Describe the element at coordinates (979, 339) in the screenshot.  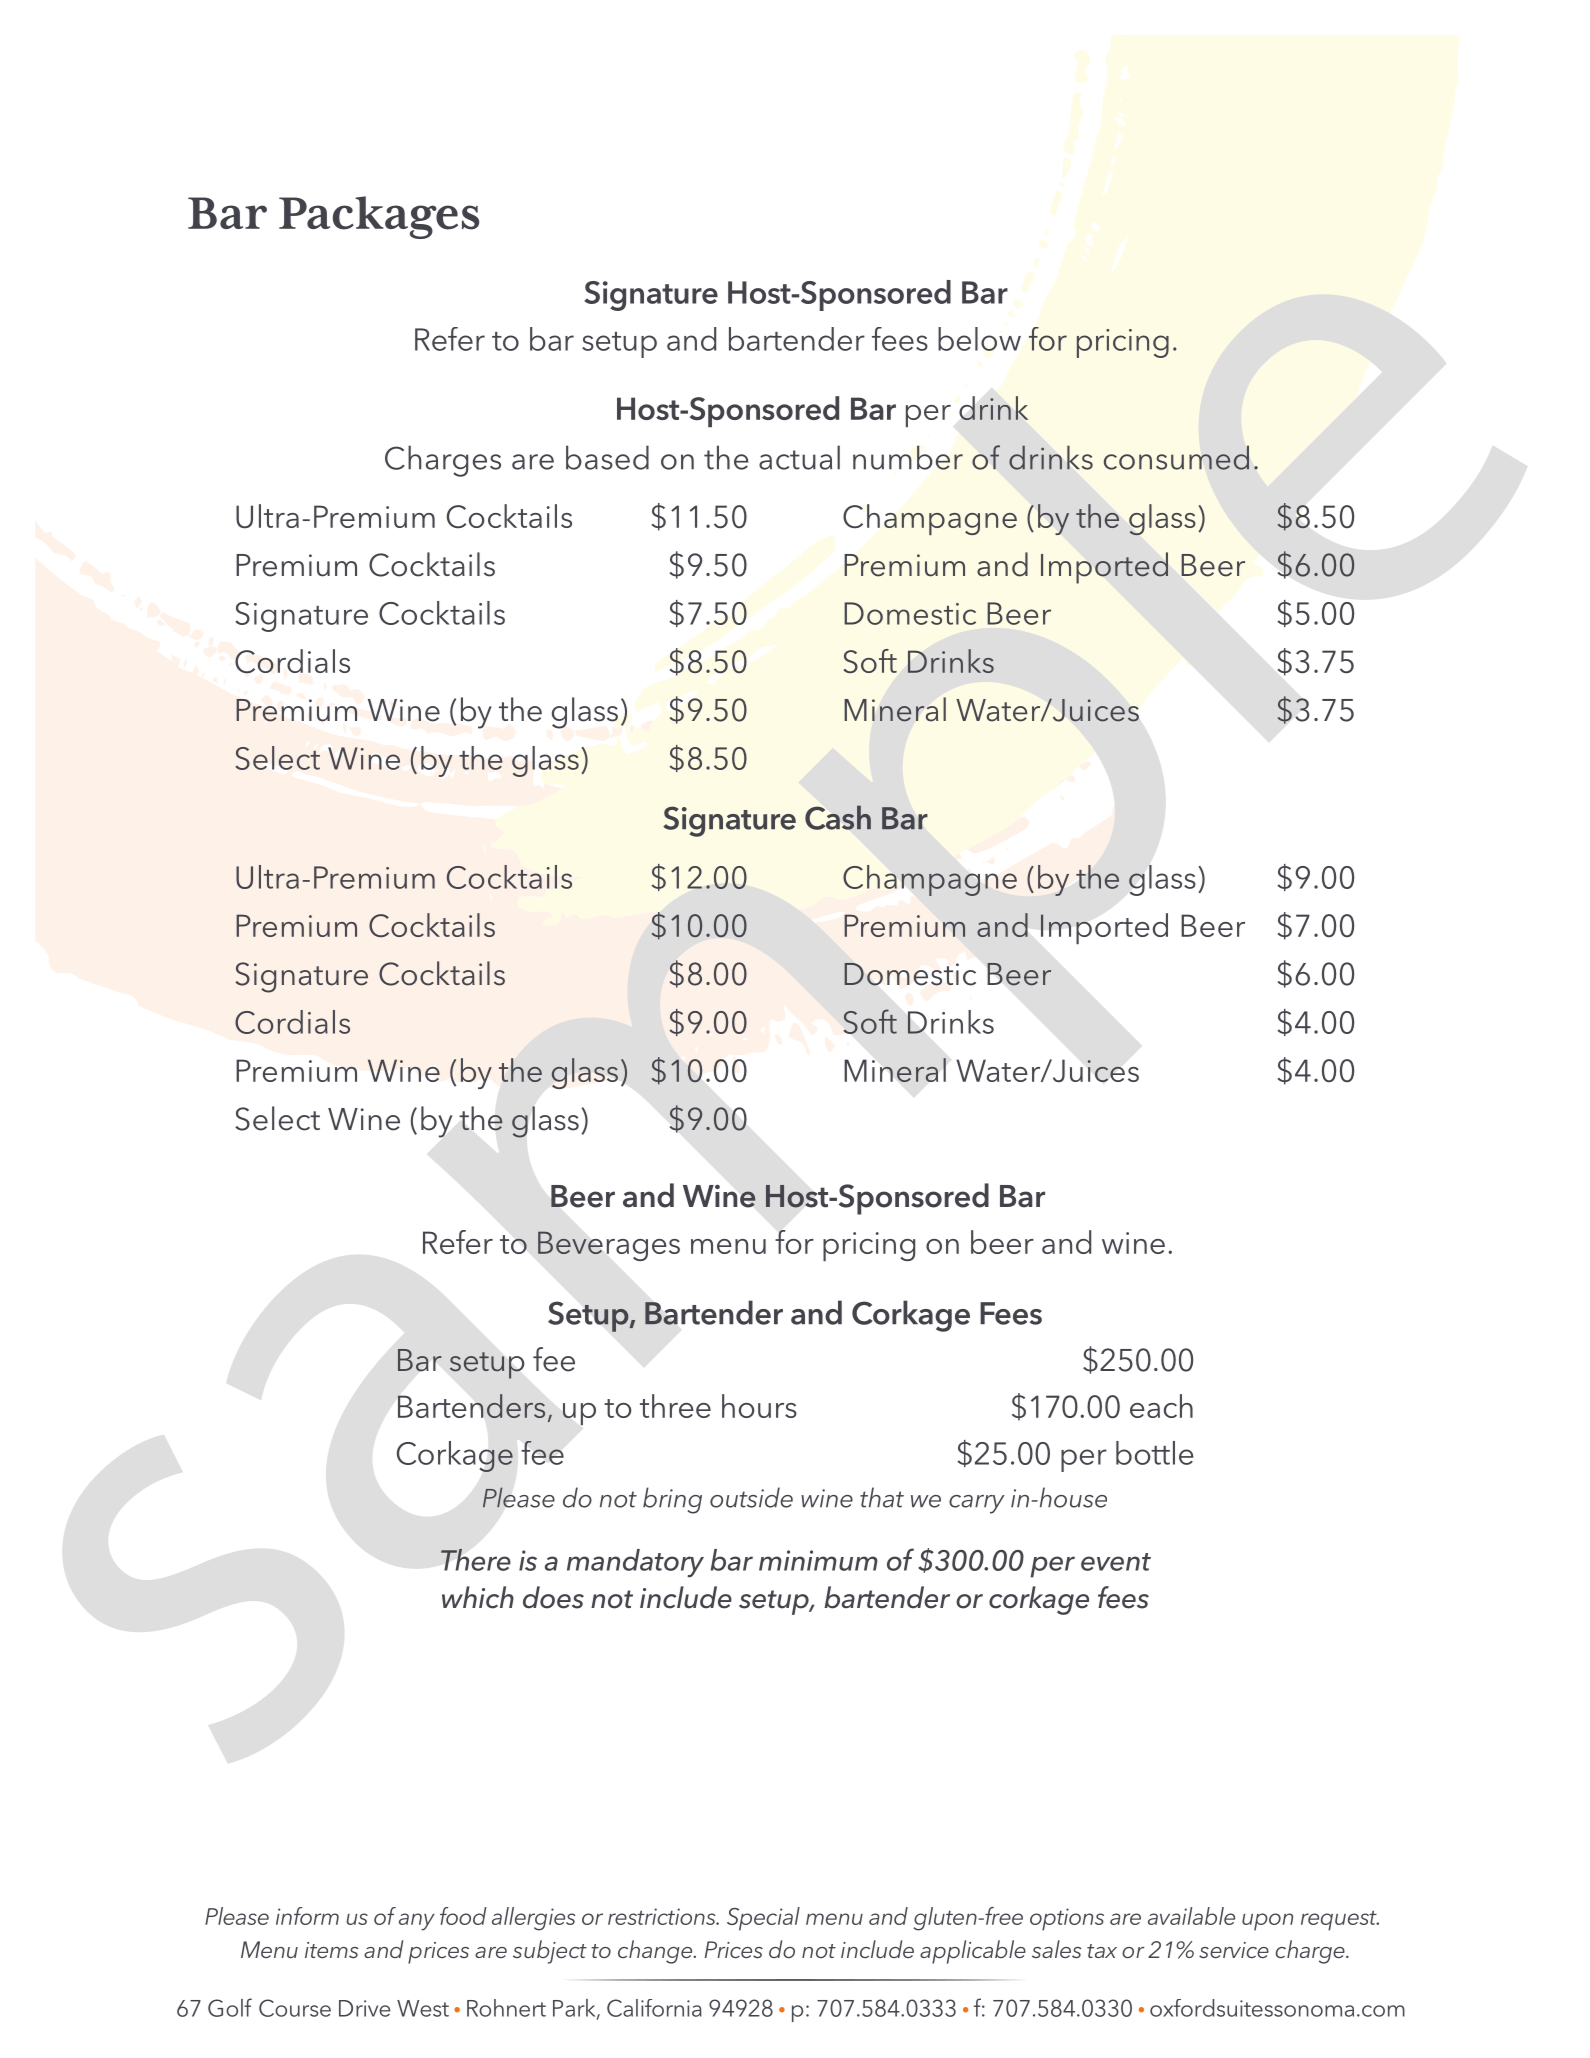
I see `below` at that location.
